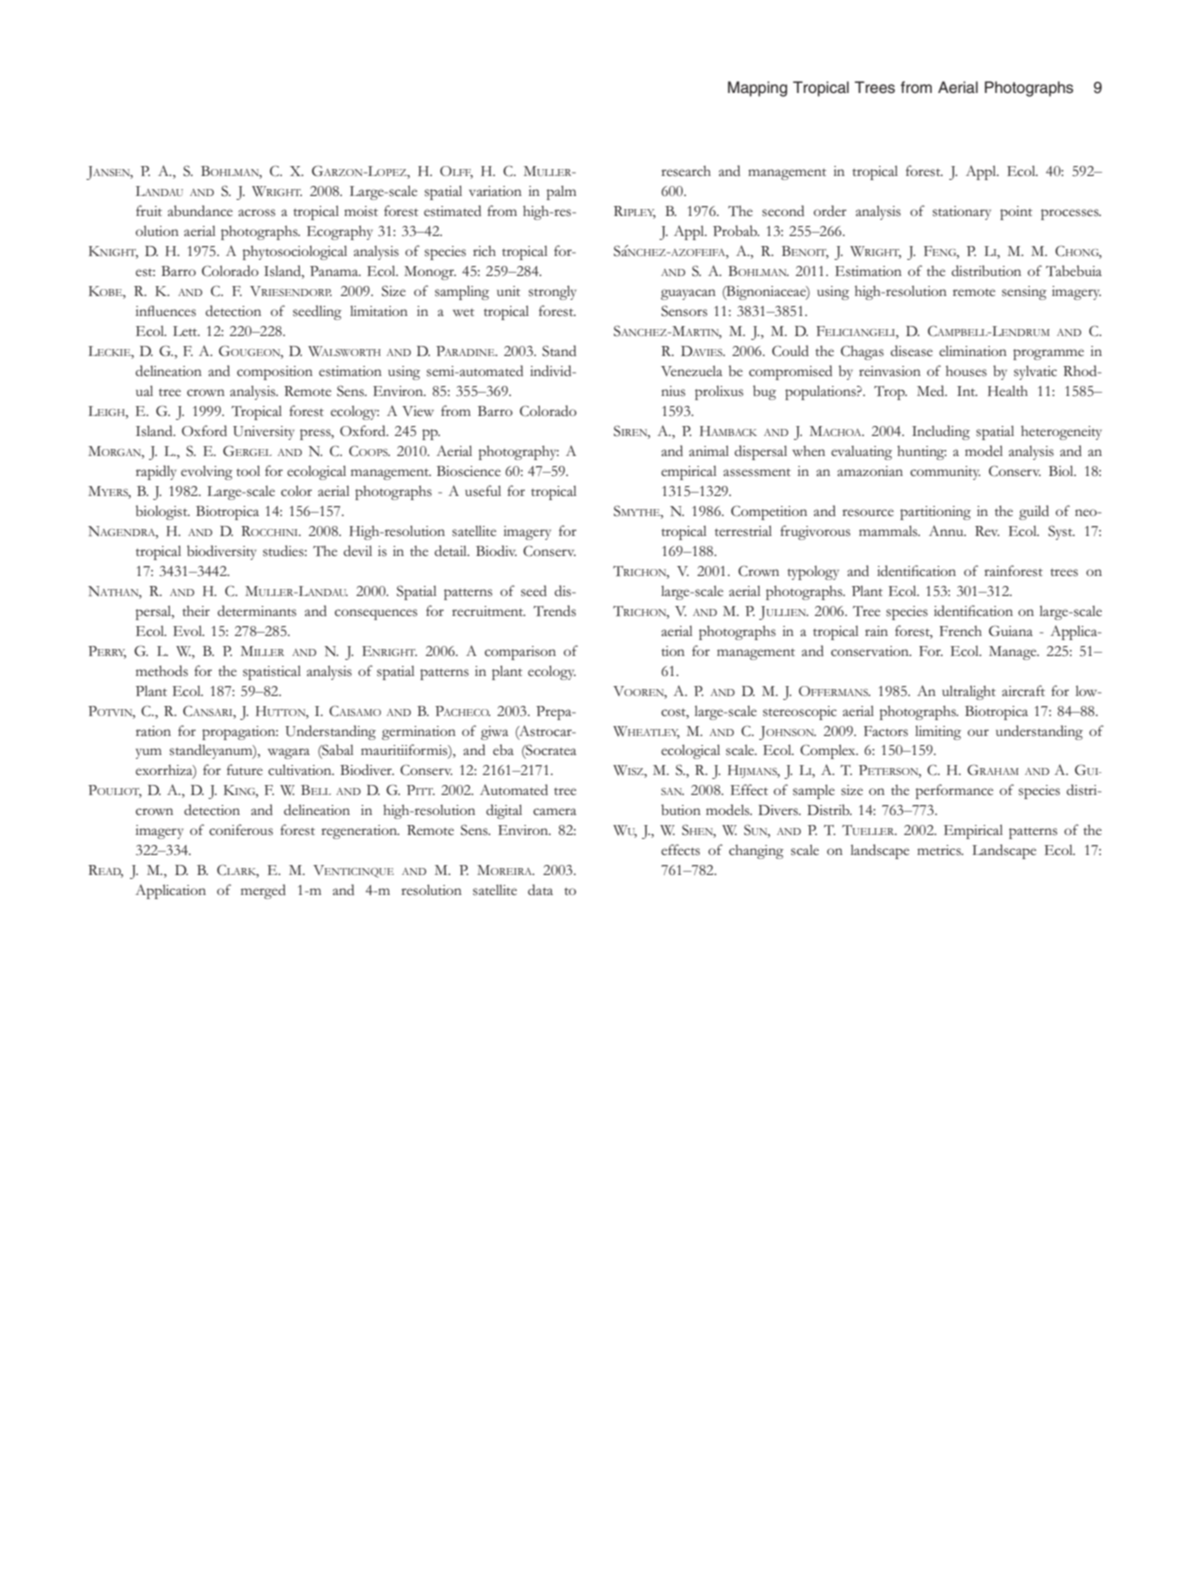  What do you see at coordinates (186, 331) in the screenshot?
I see `Lett` at bounding box center [186, 331].
